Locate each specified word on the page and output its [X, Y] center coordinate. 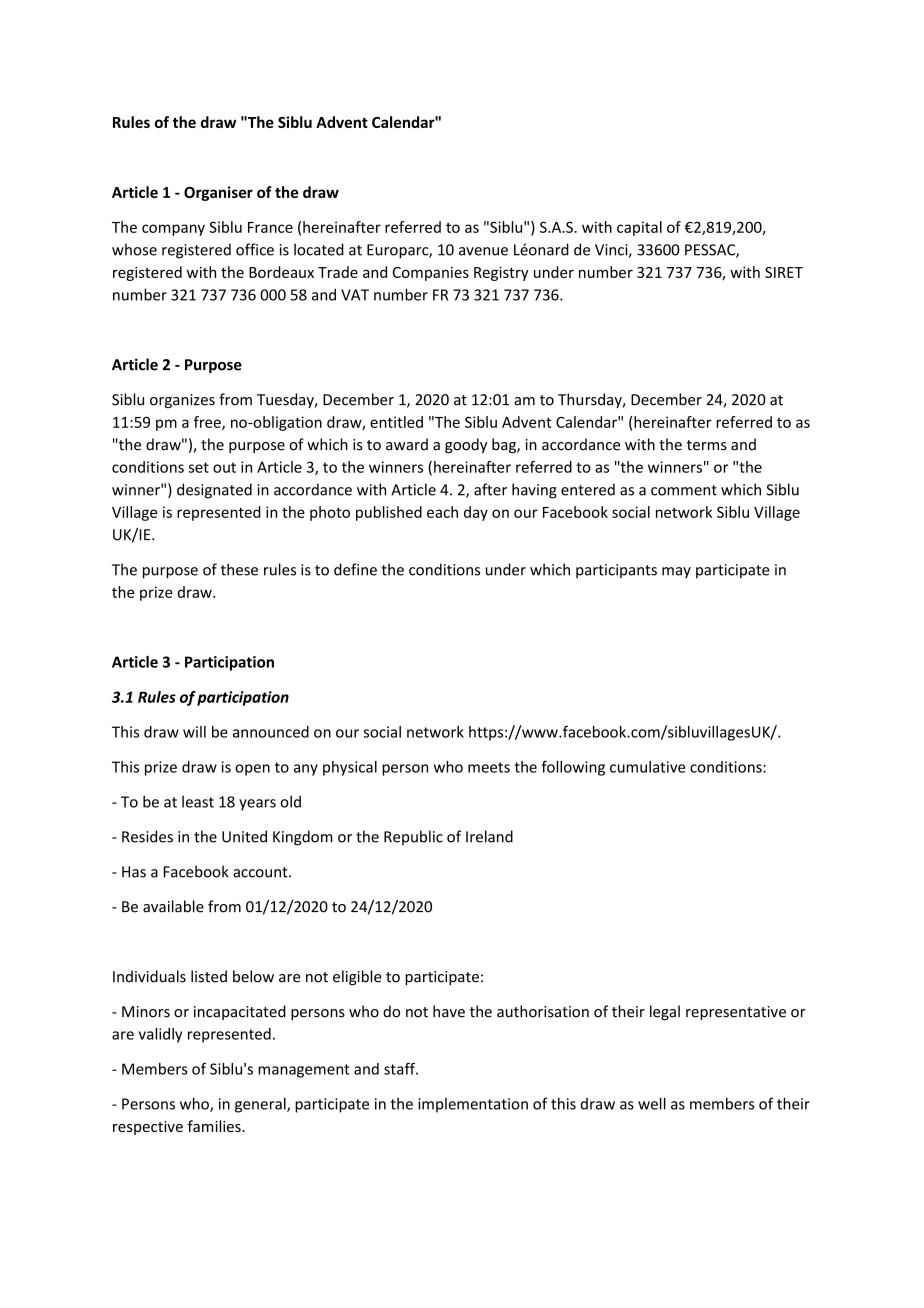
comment [684, 490]
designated [214, 491]
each [442, 512]
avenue [483, 251]
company [173, 230]
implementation [473, 1105]
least [198, 801]
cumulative [647, 767]
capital [639, 228]
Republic [413, 837]
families [215, 1126]
